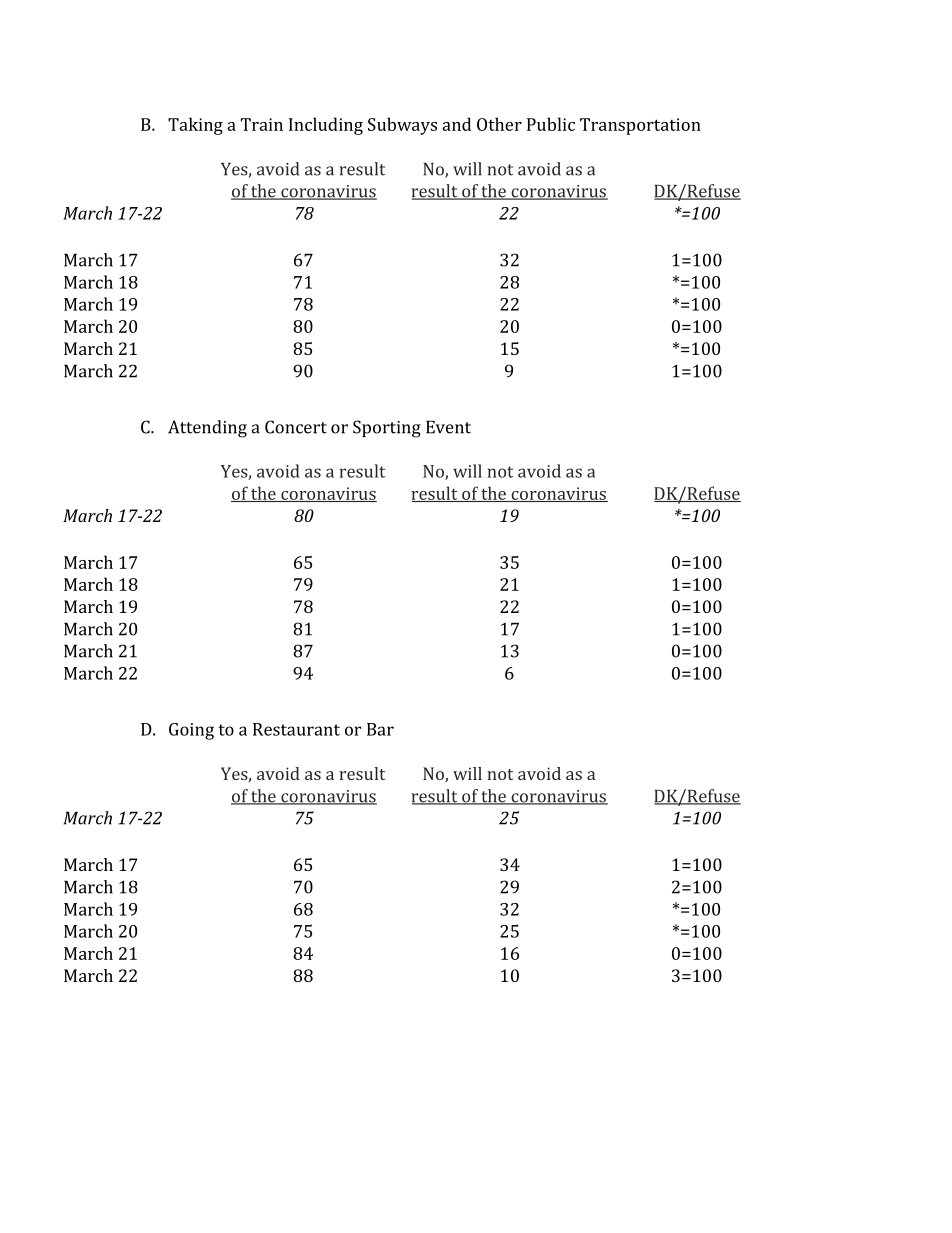 This page has height=1233, width=952. Describe the element at coordinates (296, 729) in the page. I see `Restaurant` at that location.
